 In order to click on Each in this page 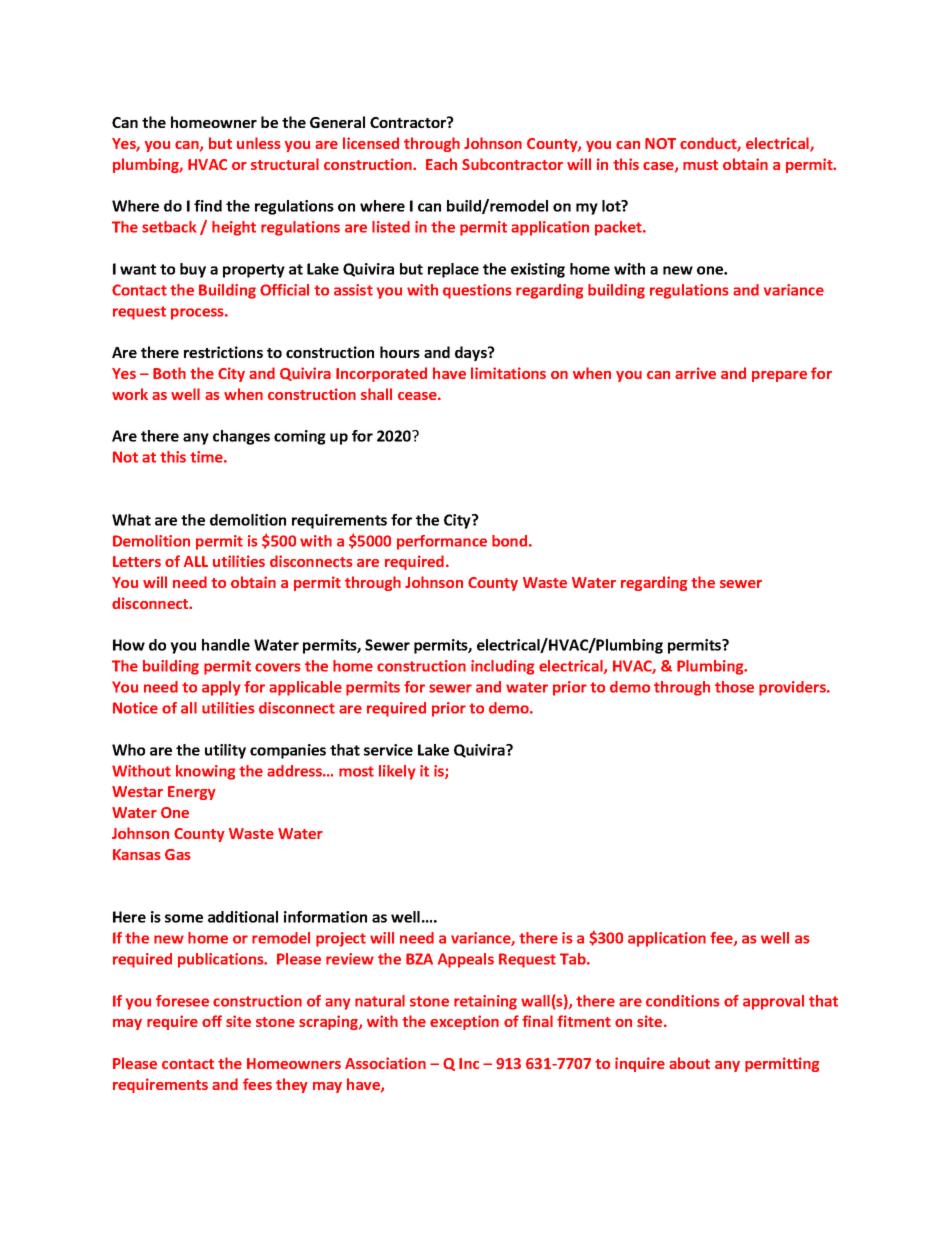, I will do `click(441, 164)`.
